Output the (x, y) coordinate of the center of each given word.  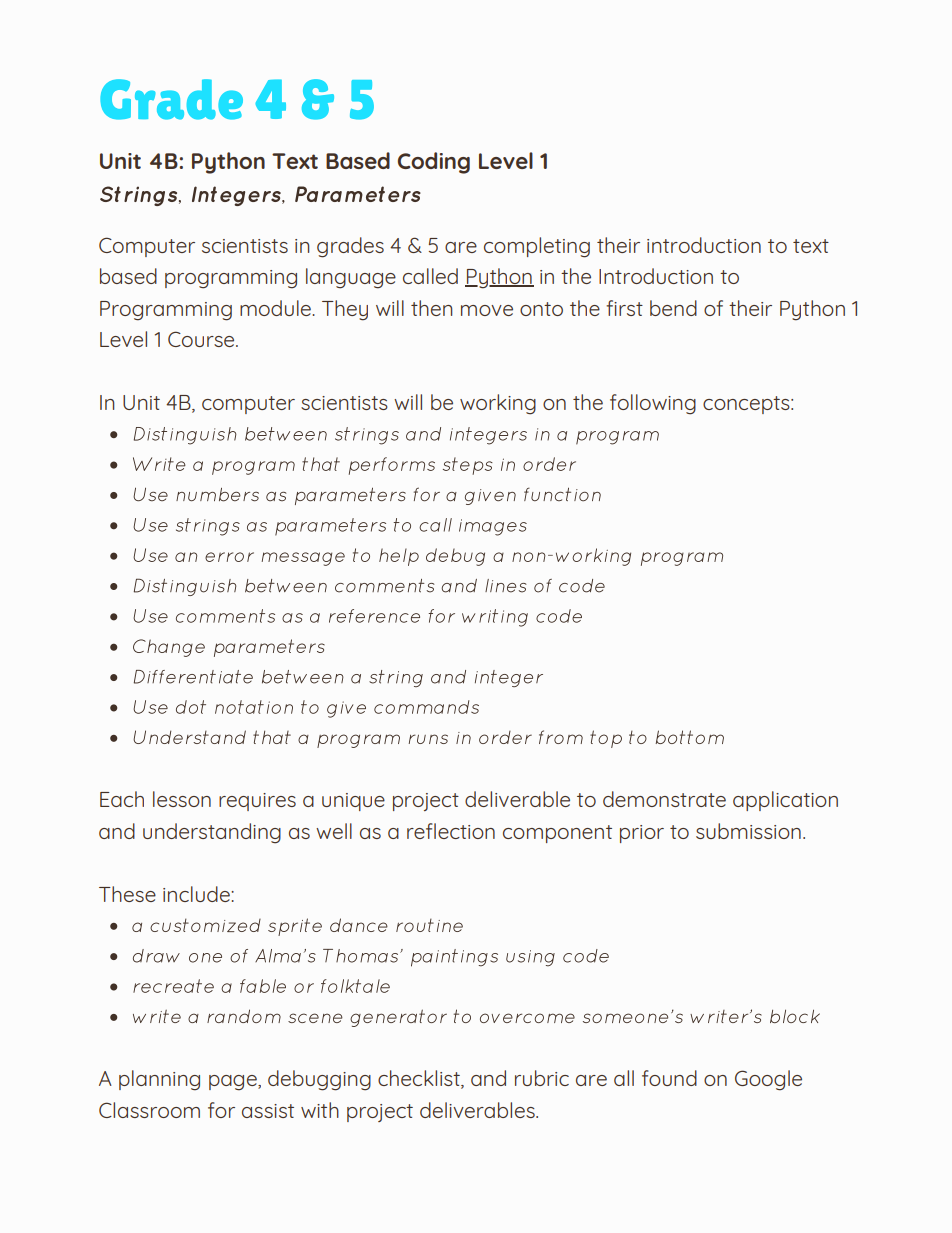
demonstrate (664, 799)
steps (468, 466)
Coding (434, 163)
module (276, 308)
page (234, 1083)
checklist (420, 1079)
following (653, 404)
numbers (217, 495)
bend (673, 308)
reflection (451, 831)
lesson (182, 799)
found (669, 1078)
